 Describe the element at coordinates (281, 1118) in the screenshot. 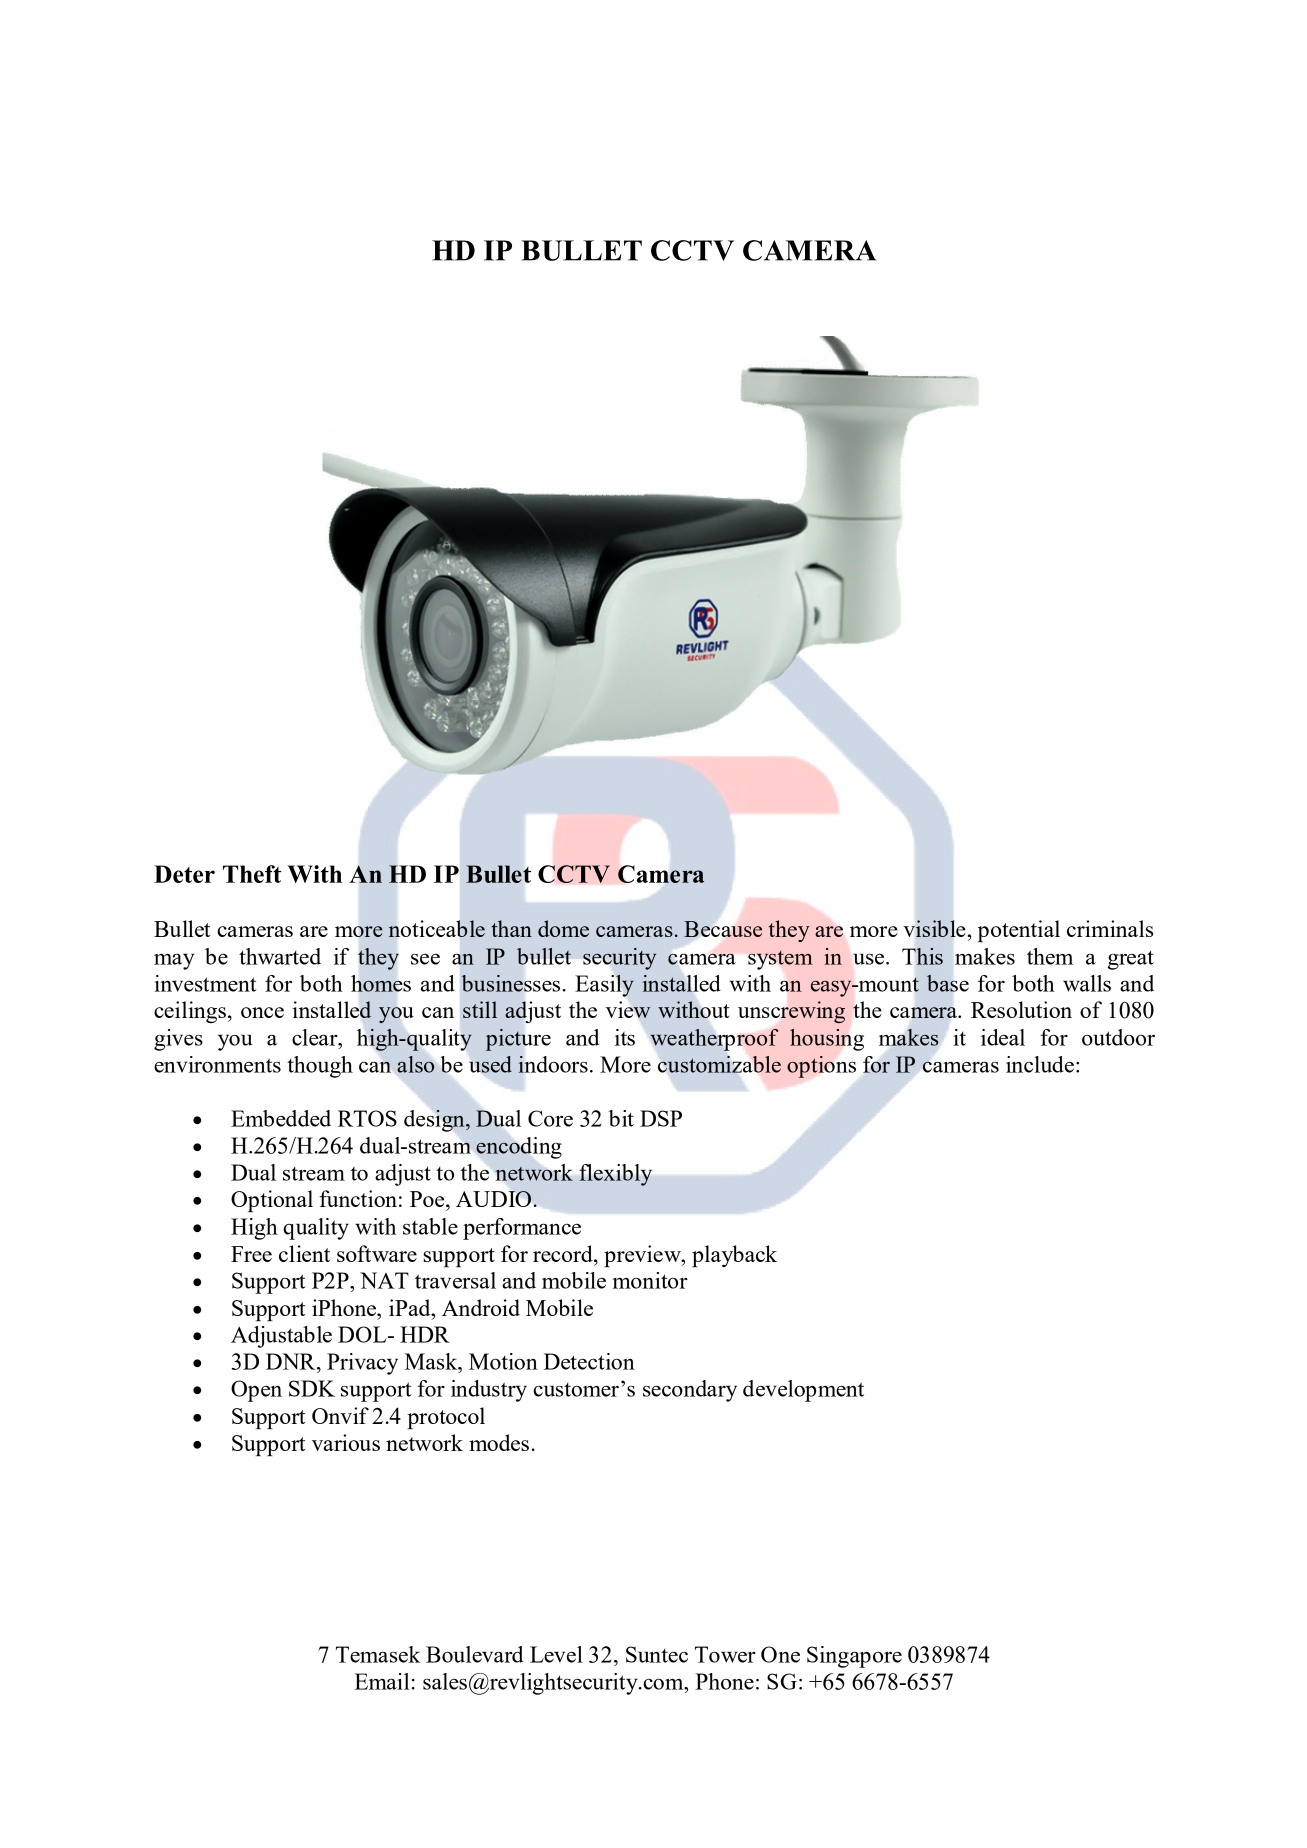

I see `Embedded` at that location.
